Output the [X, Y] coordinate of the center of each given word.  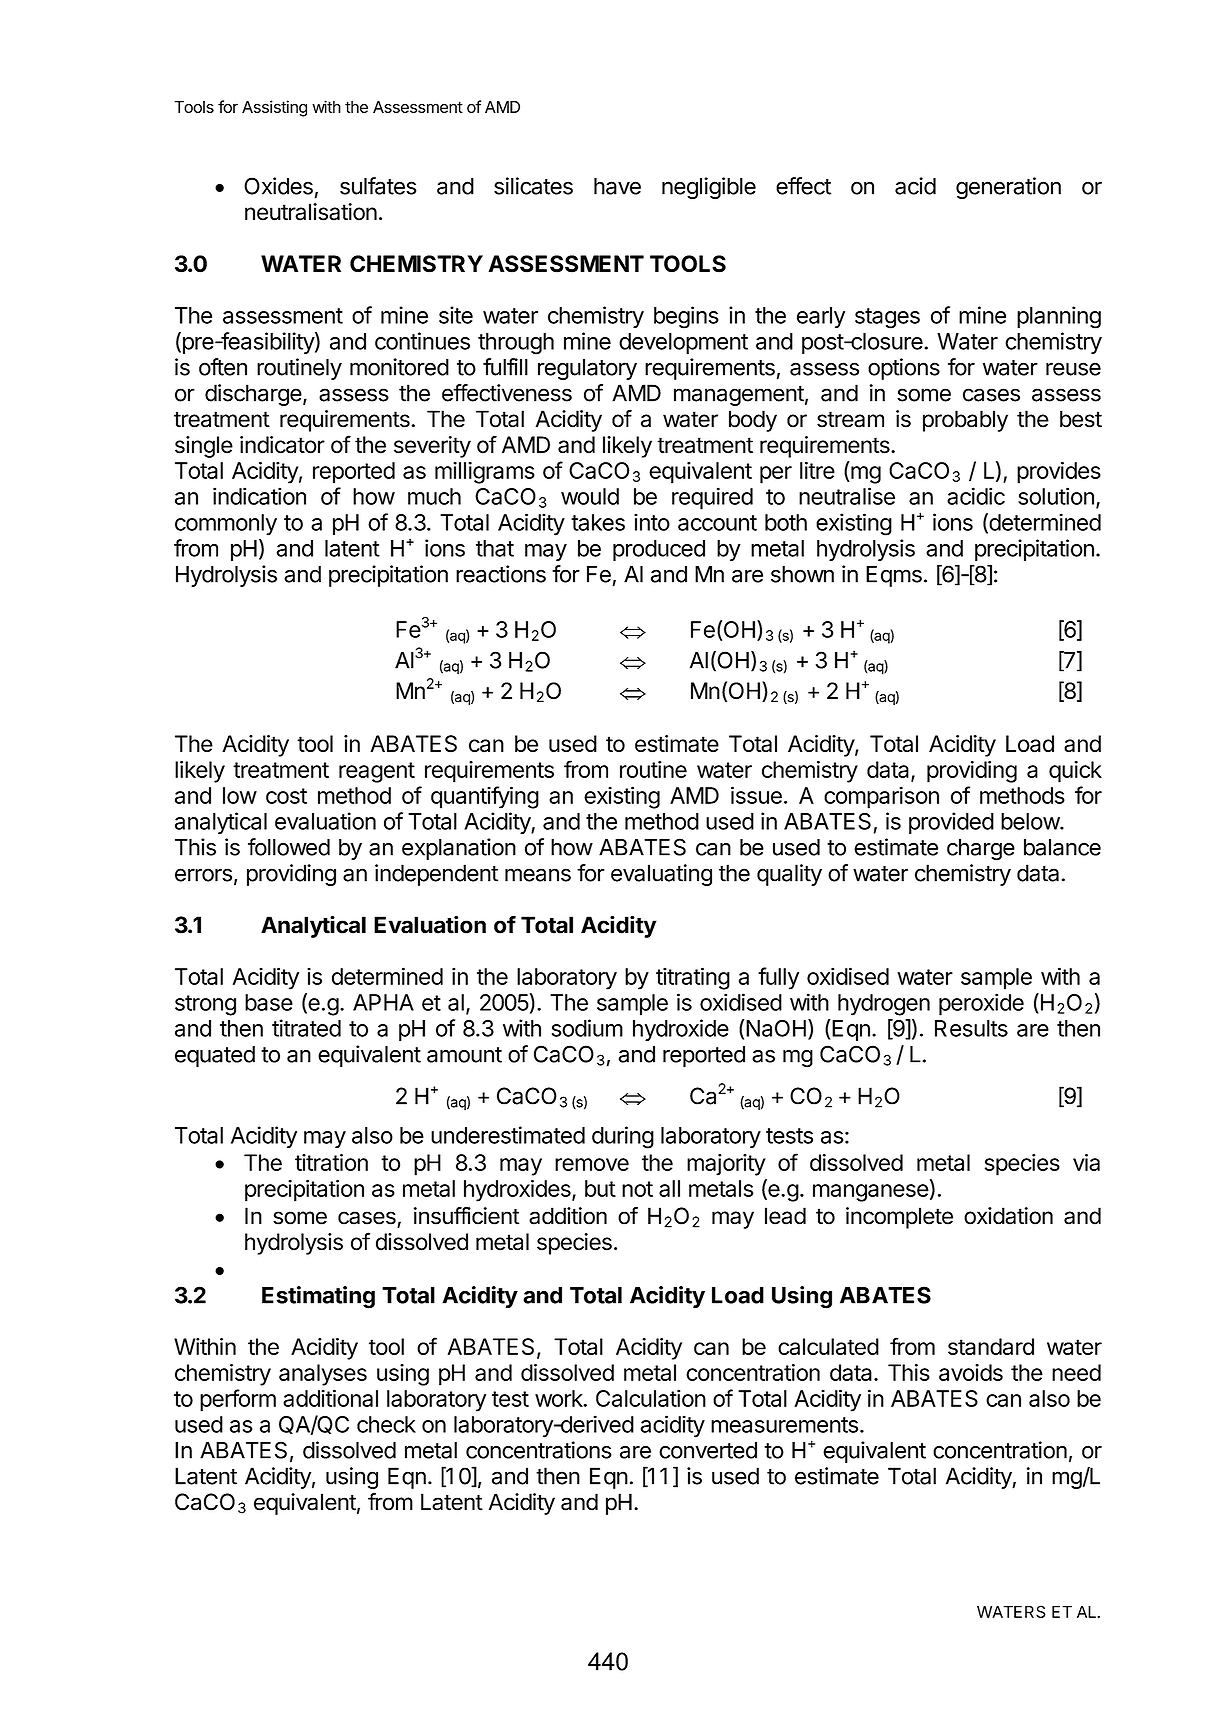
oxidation [1008, 1216]
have [617, 186]
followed [289, 847]
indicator [282, 445]
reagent [377, 772]
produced [659, 550]
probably [965, 421]
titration [331, 1162]
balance [1062, 847]
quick [1075, 772]
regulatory [587, 369]
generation [1008, 188]
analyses [323, 1375]
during [623, 1137]
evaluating [661, 875]
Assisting [274, 108]
